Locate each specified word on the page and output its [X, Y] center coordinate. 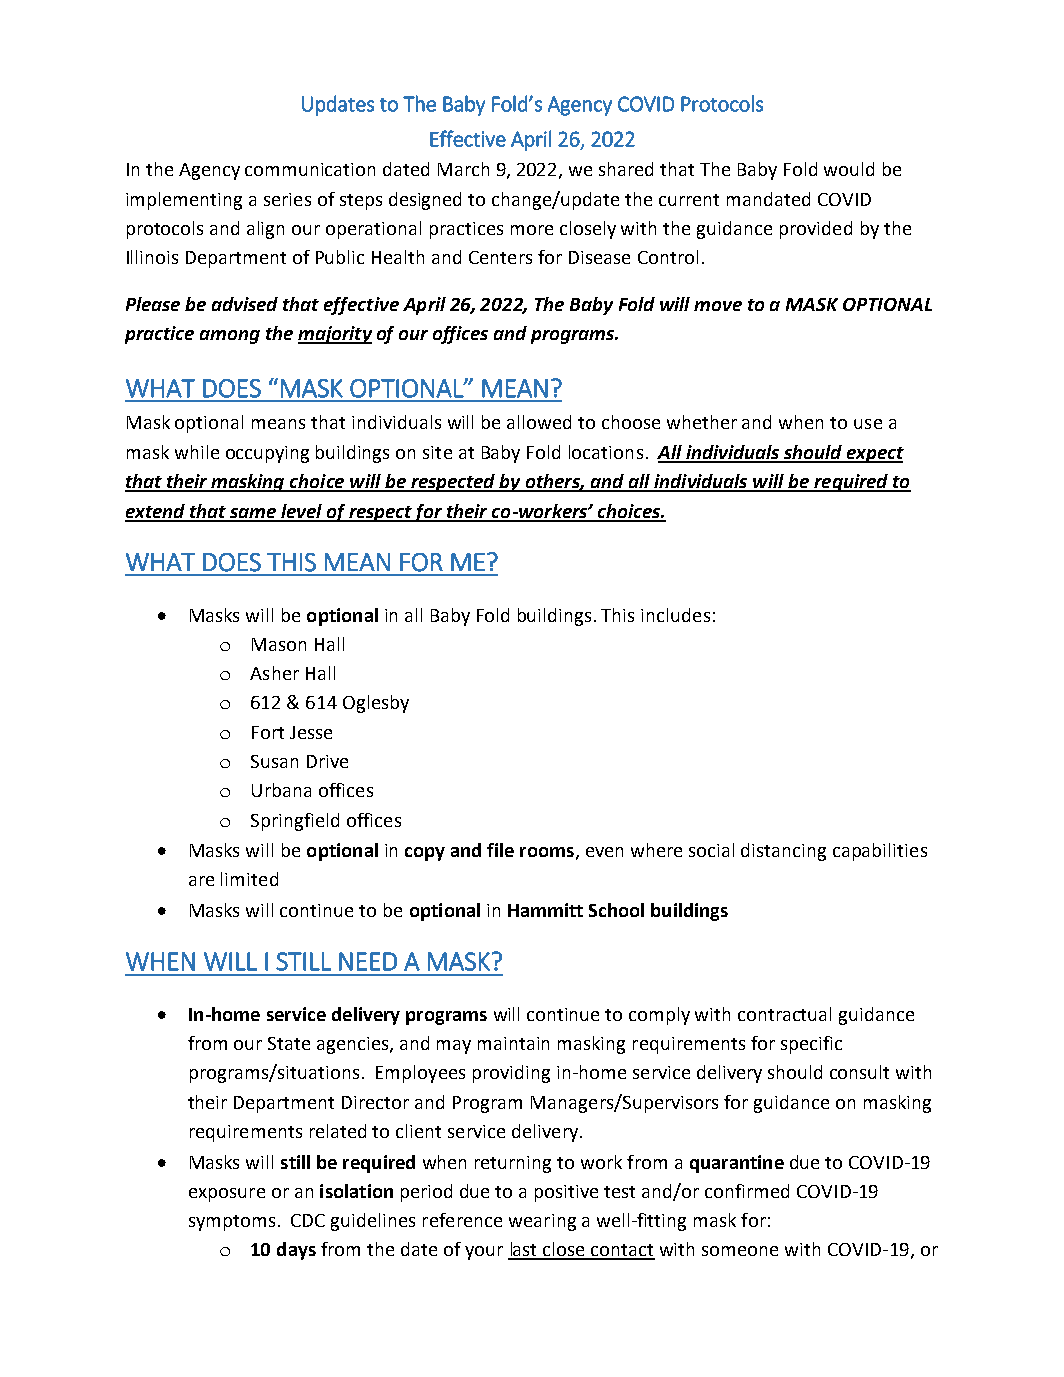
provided [816, 230]
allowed [539, 422]
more [532, 230]
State [289, 1043]
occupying [267, 454]
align [265, 230]
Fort [268, 732]
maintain [513, 1043]
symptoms [232, 1223]
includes [675, 615]
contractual [784, 1014]
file [500, 850]
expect [874, 455]
